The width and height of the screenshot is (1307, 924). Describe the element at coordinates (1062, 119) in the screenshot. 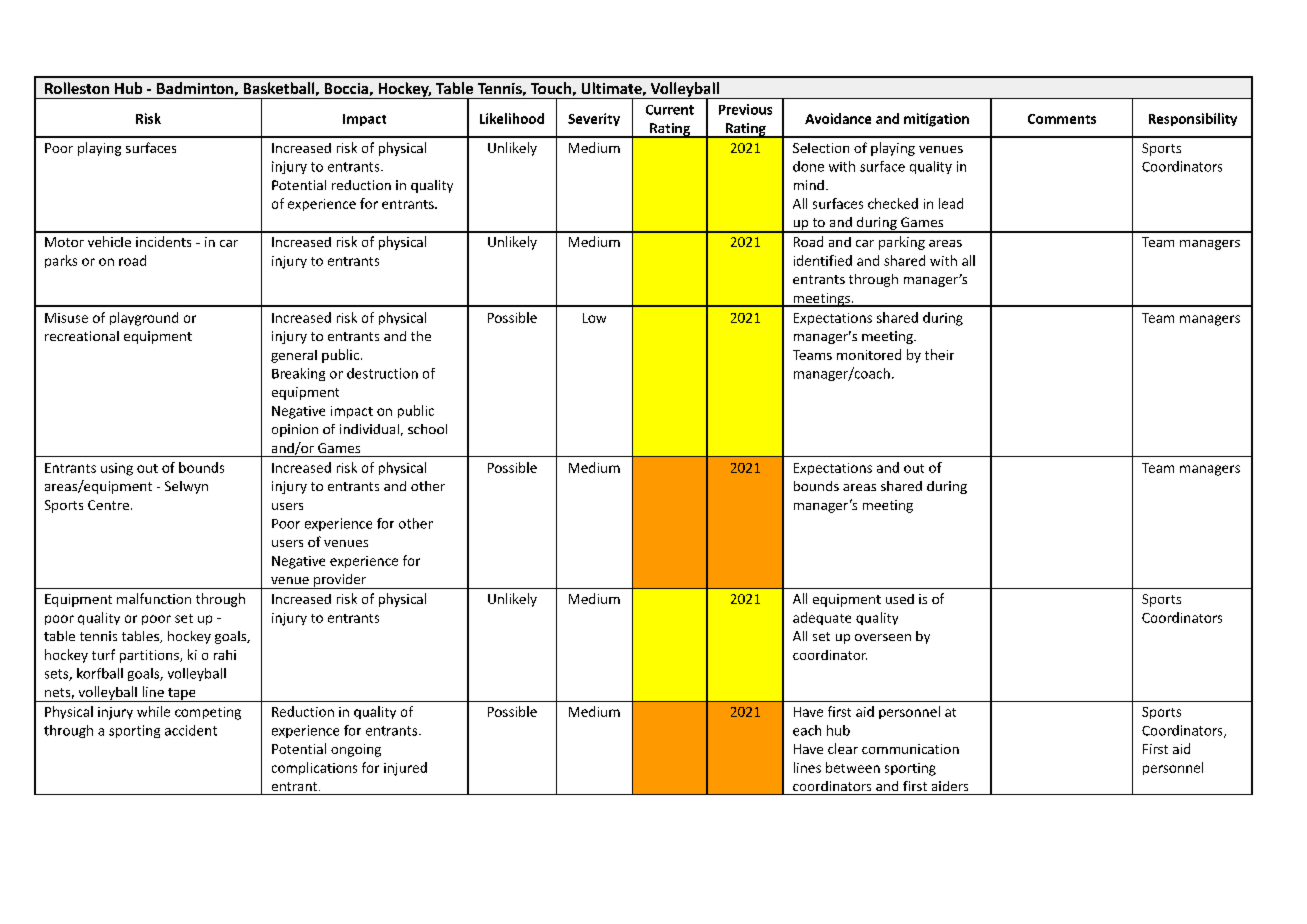

I see `Comments` at that location.
